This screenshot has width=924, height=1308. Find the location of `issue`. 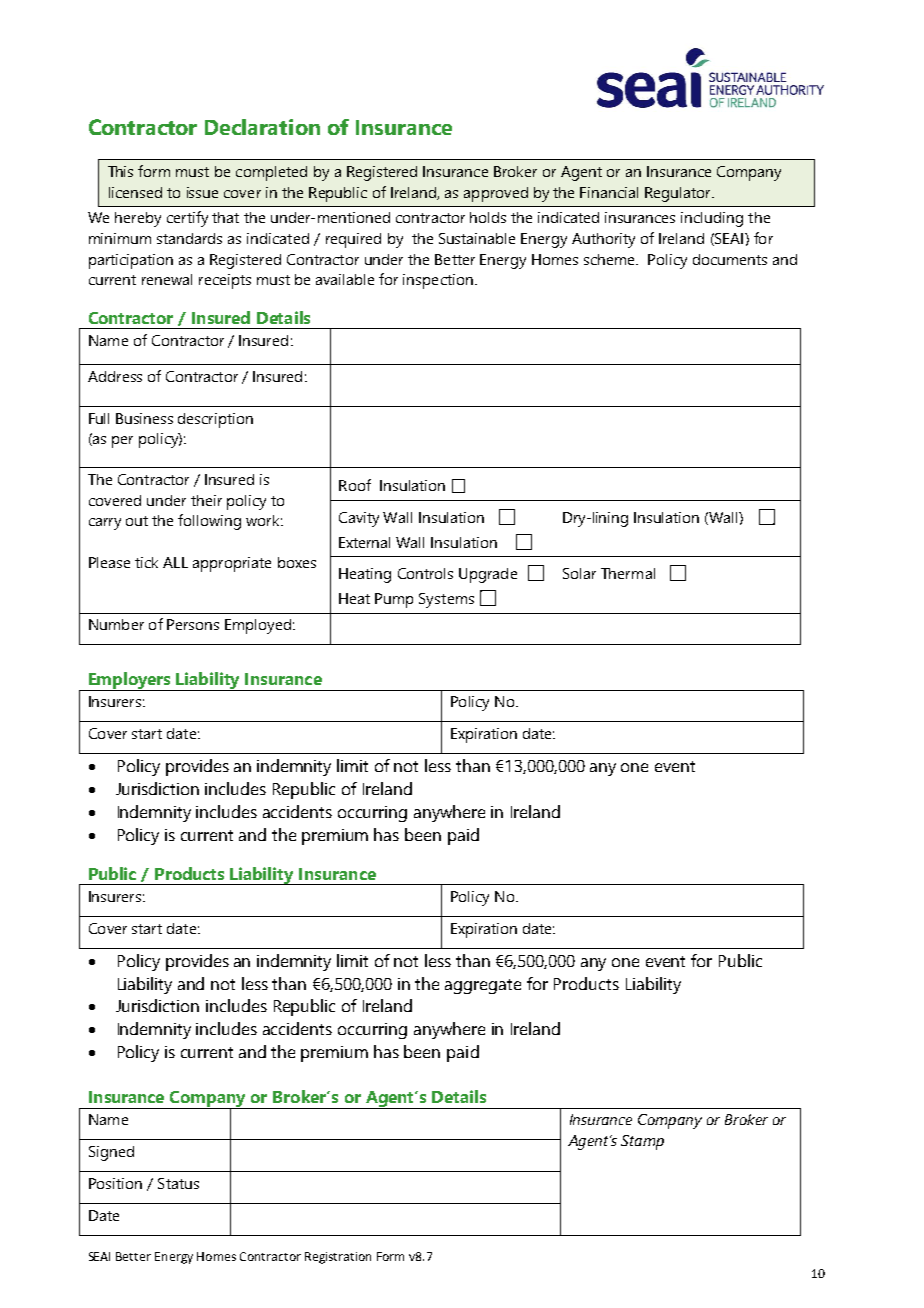

issue is located at coordinates (202, 192).
